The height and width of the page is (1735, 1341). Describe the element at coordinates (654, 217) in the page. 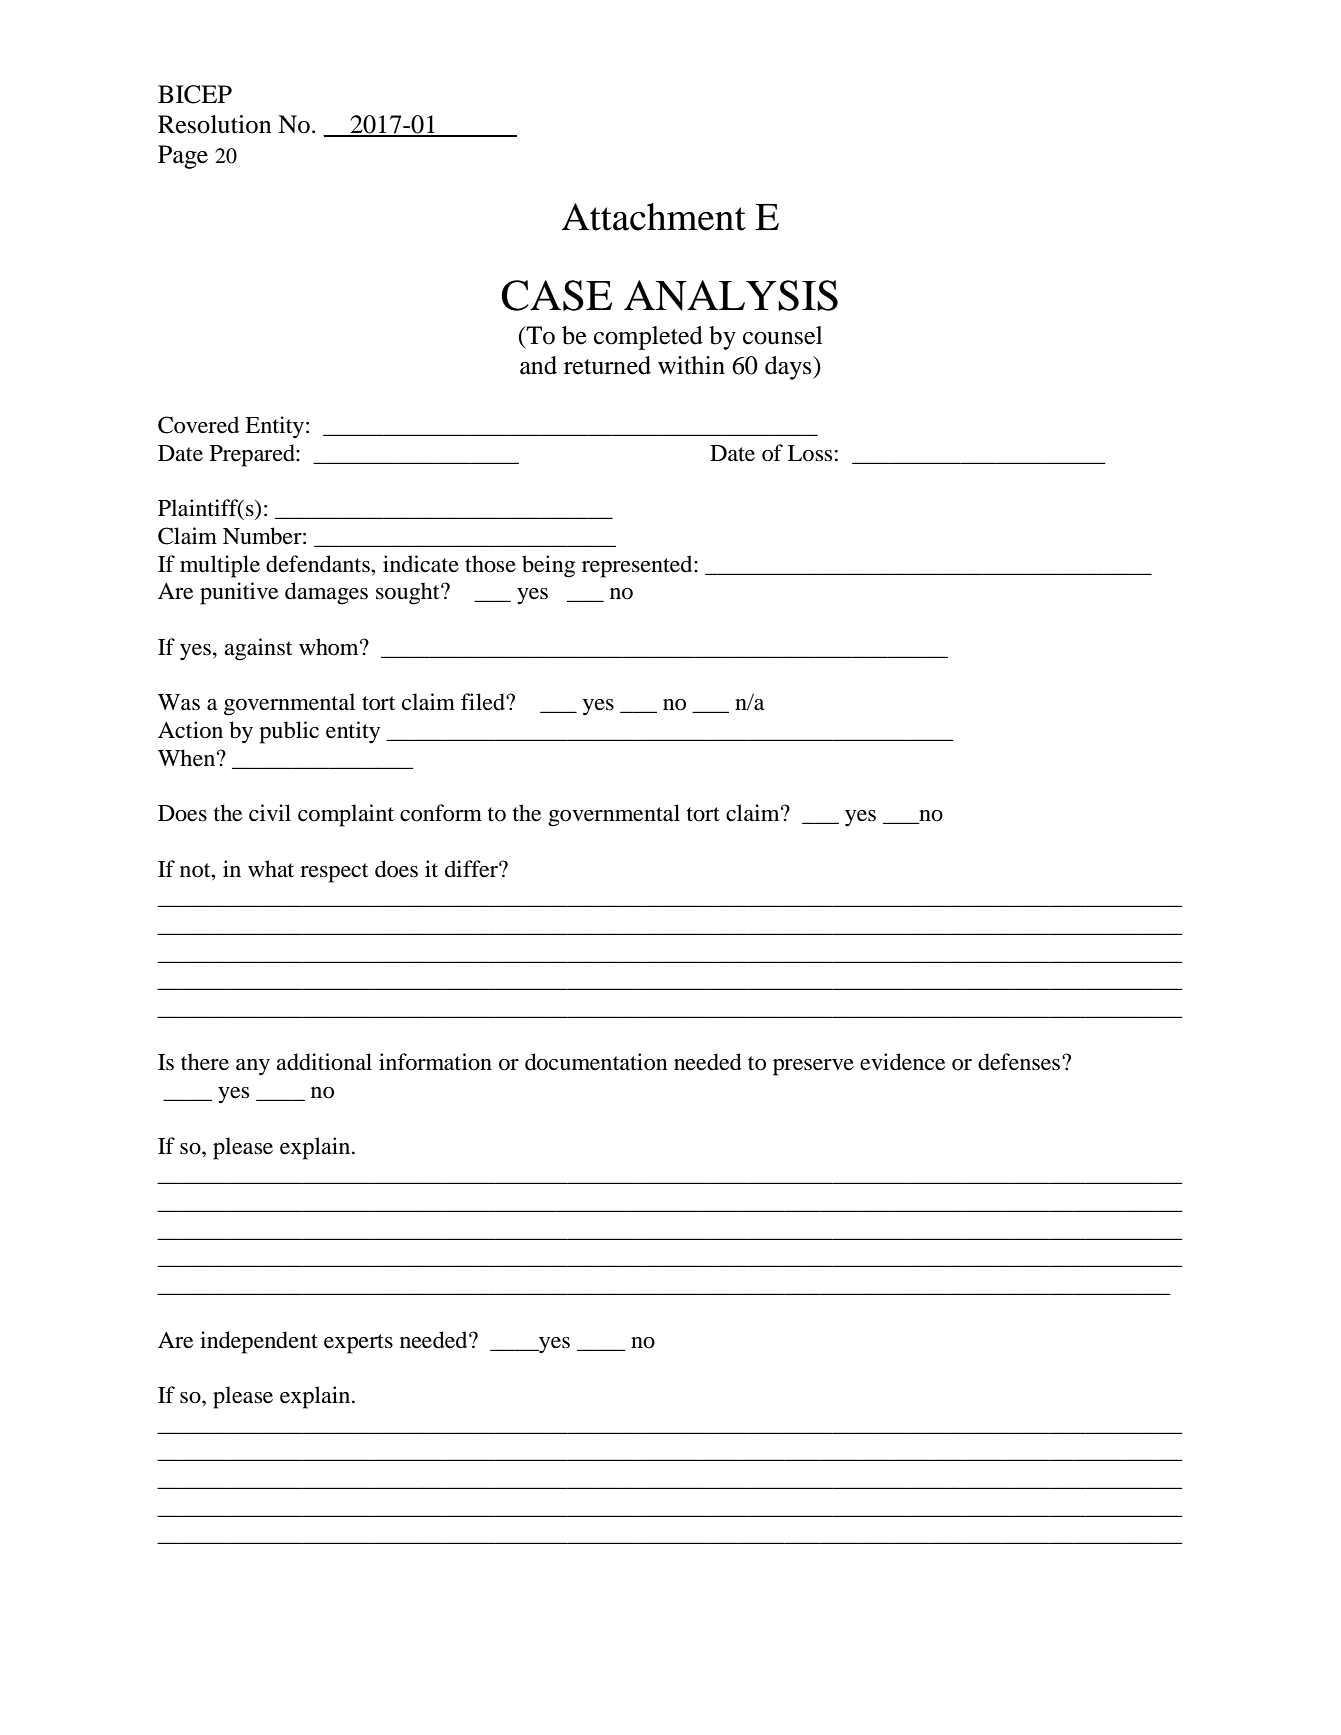

I see `Attachment` at that location.
